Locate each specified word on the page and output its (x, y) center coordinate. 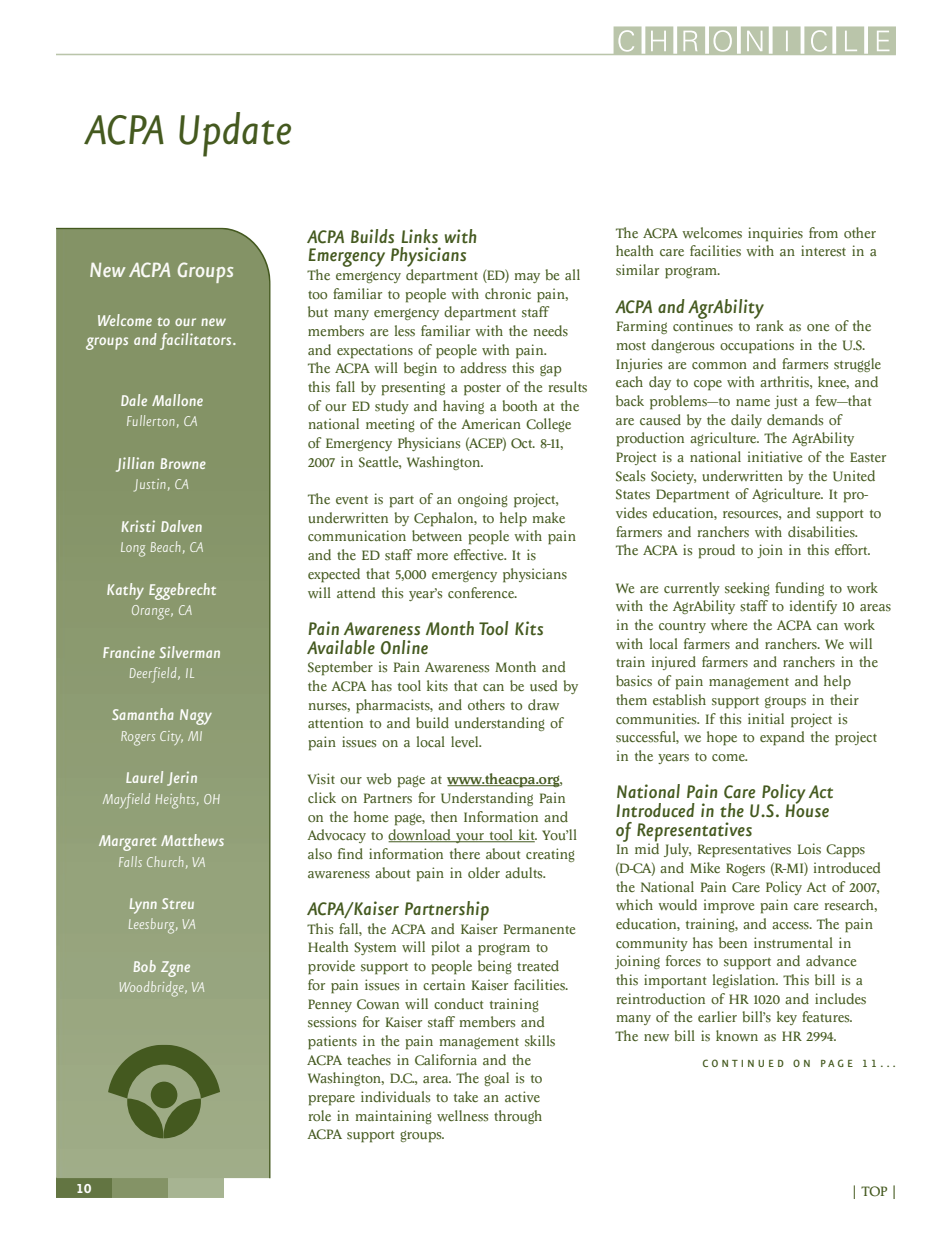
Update (235, 134)
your (470, 838)
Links (419, 236)
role (320, 1115)
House (807, 810)
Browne (183, 463)
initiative (775, 456)
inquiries (775, 234)
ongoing (483, 500)
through (518, 1117)
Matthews (192, 840)
